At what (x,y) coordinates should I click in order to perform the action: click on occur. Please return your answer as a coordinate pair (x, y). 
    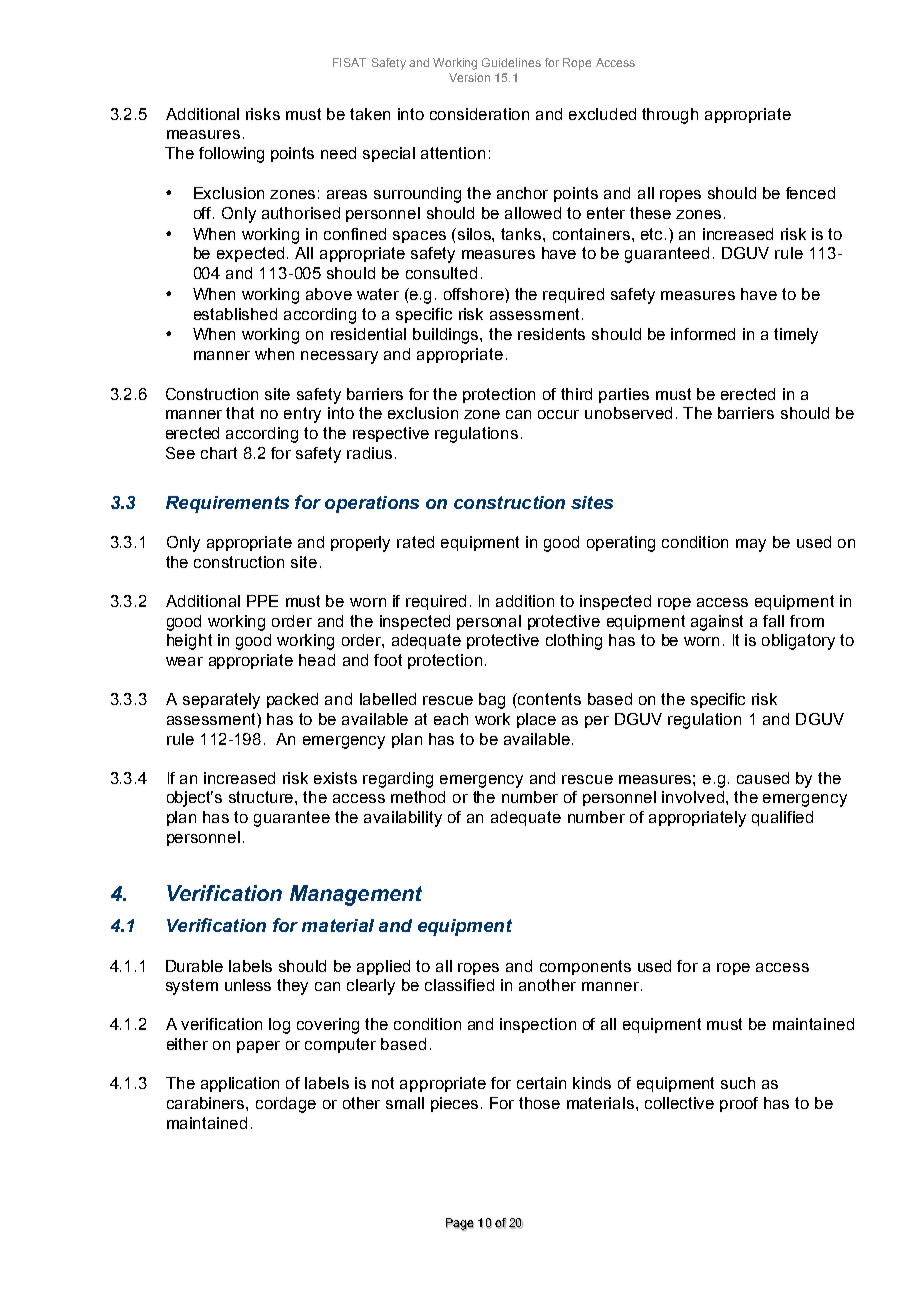
    Looking at the image, I should click on (558, 414).
